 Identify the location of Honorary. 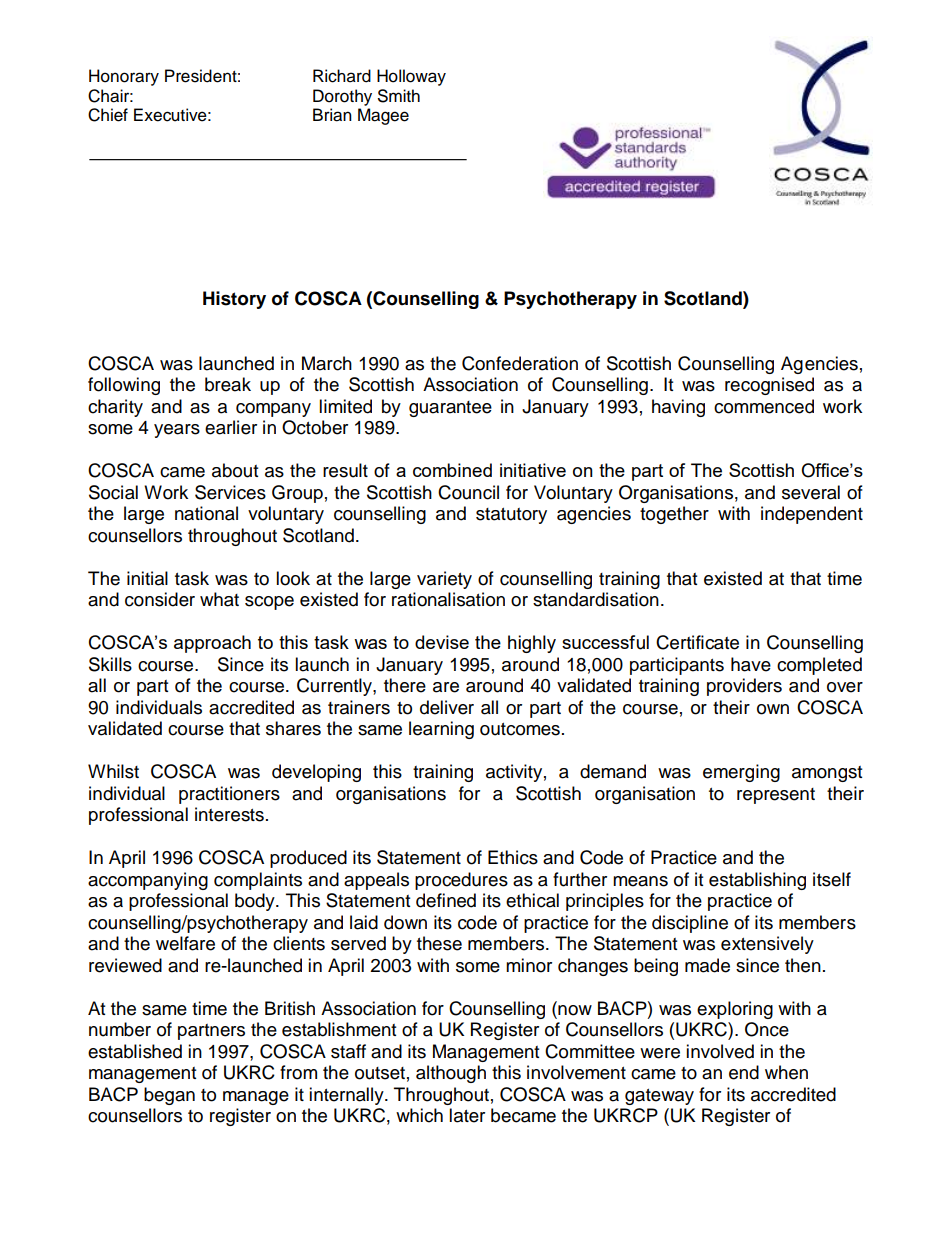
(124, 77).
